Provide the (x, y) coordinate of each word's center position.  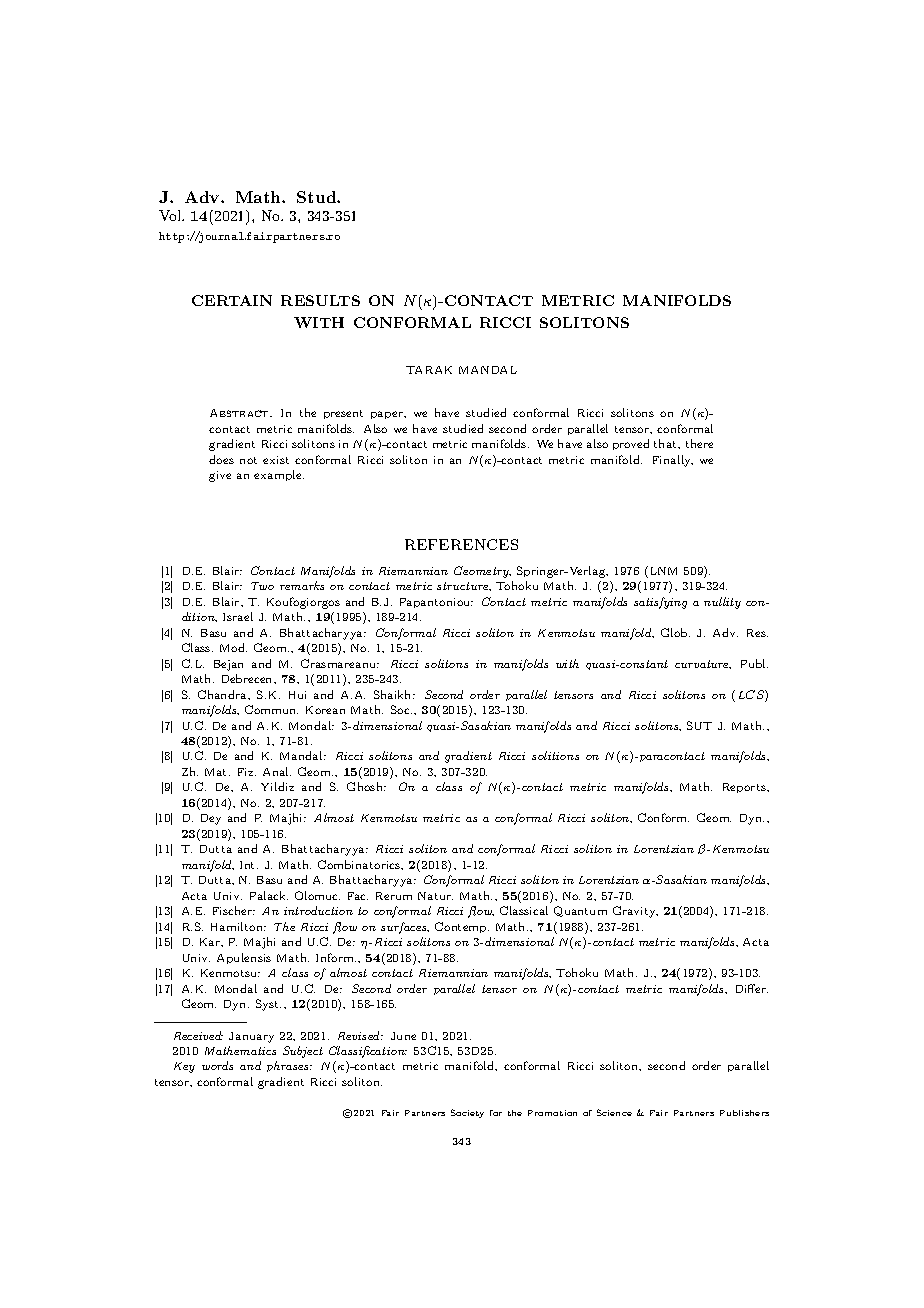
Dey (211, 819)
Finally (673, 461)
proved (631, 444)
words (217, 1065)
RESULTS (320, 300)
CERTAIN (232, 300)
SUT (699, 725)
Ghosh (366, 786)
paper (388, 415)
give (220, 476)
